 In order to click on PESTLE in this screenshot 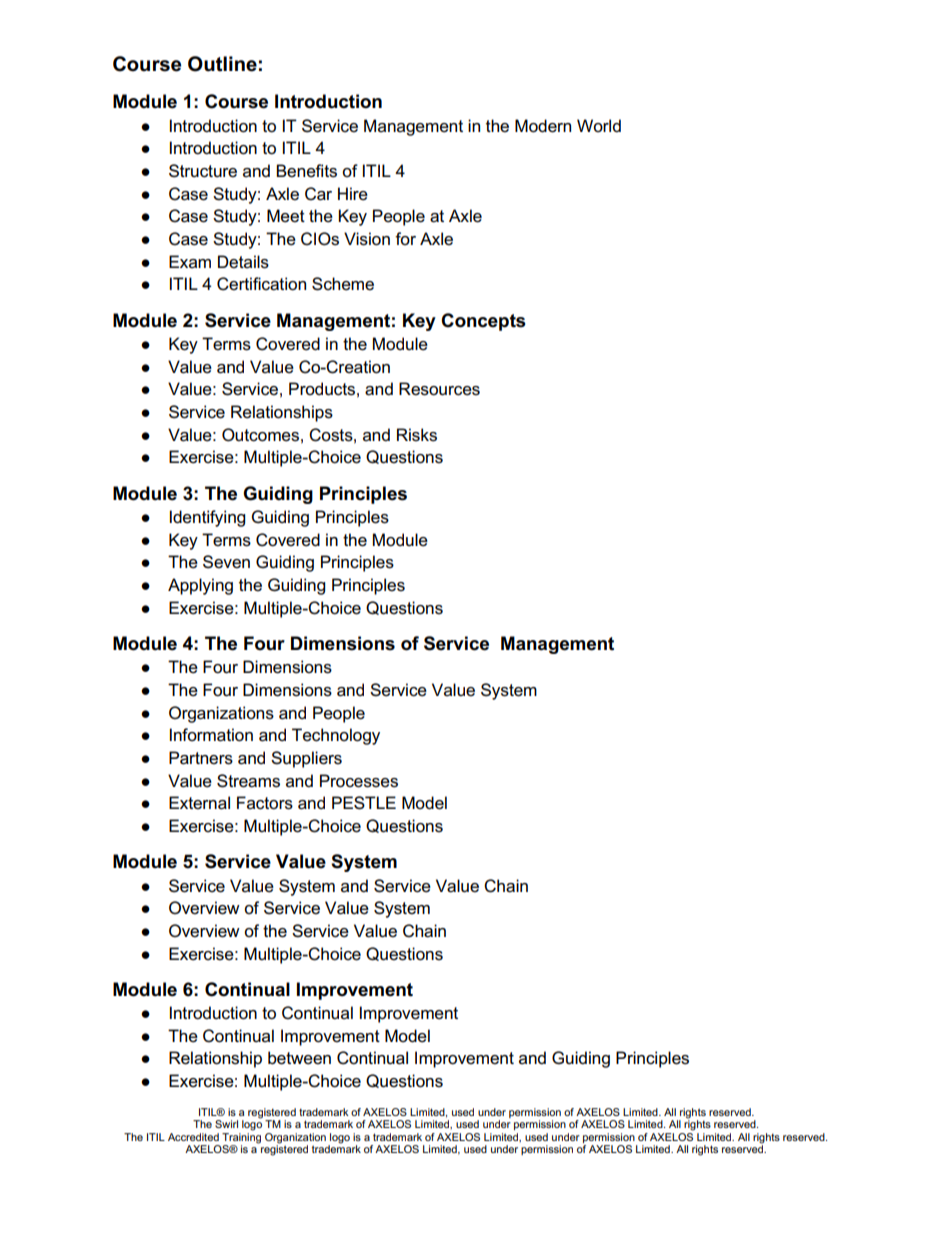, I will do `click(364, 803)`.
